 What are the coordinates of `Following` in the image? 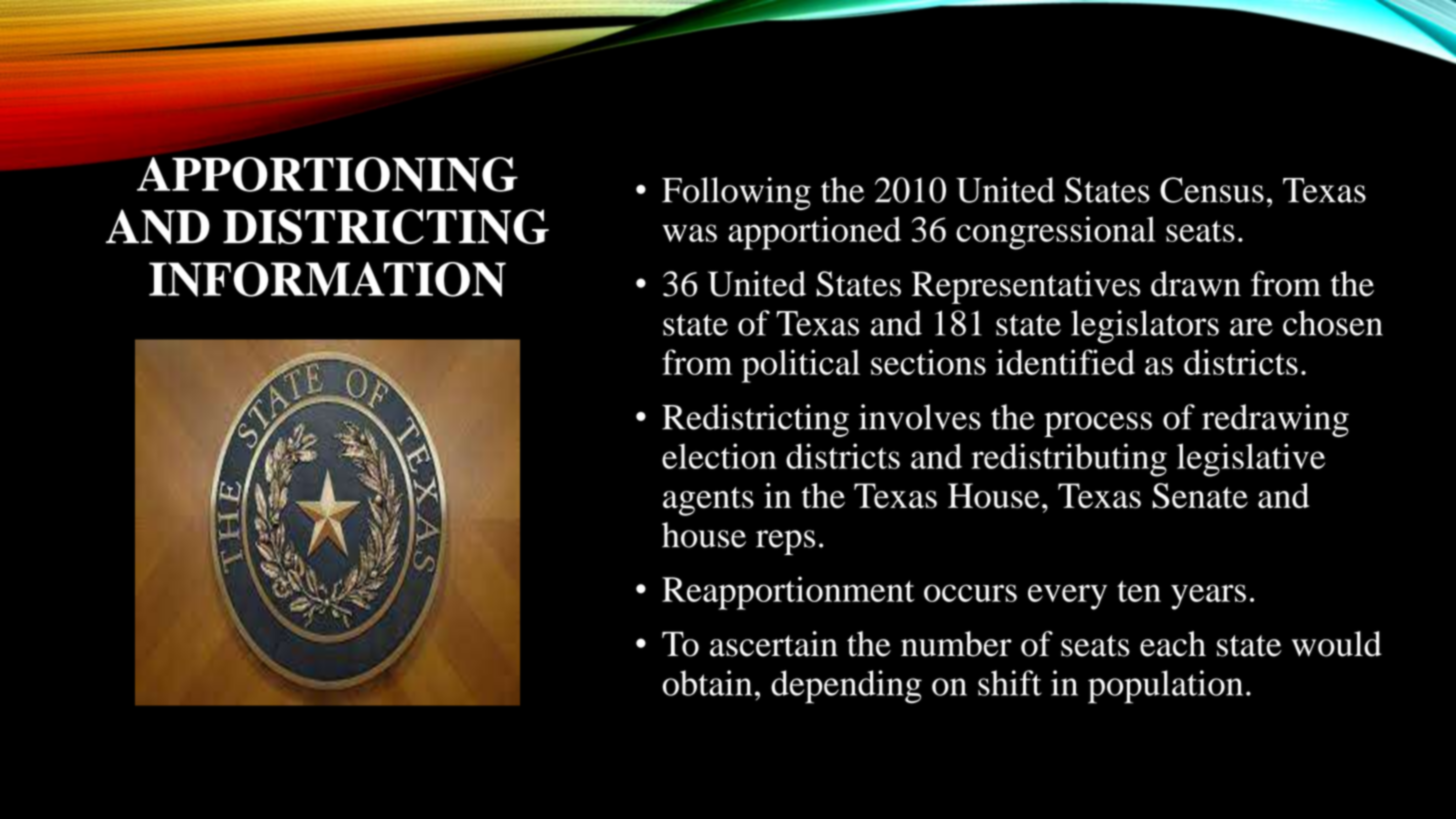 It's located at (736, 193).
